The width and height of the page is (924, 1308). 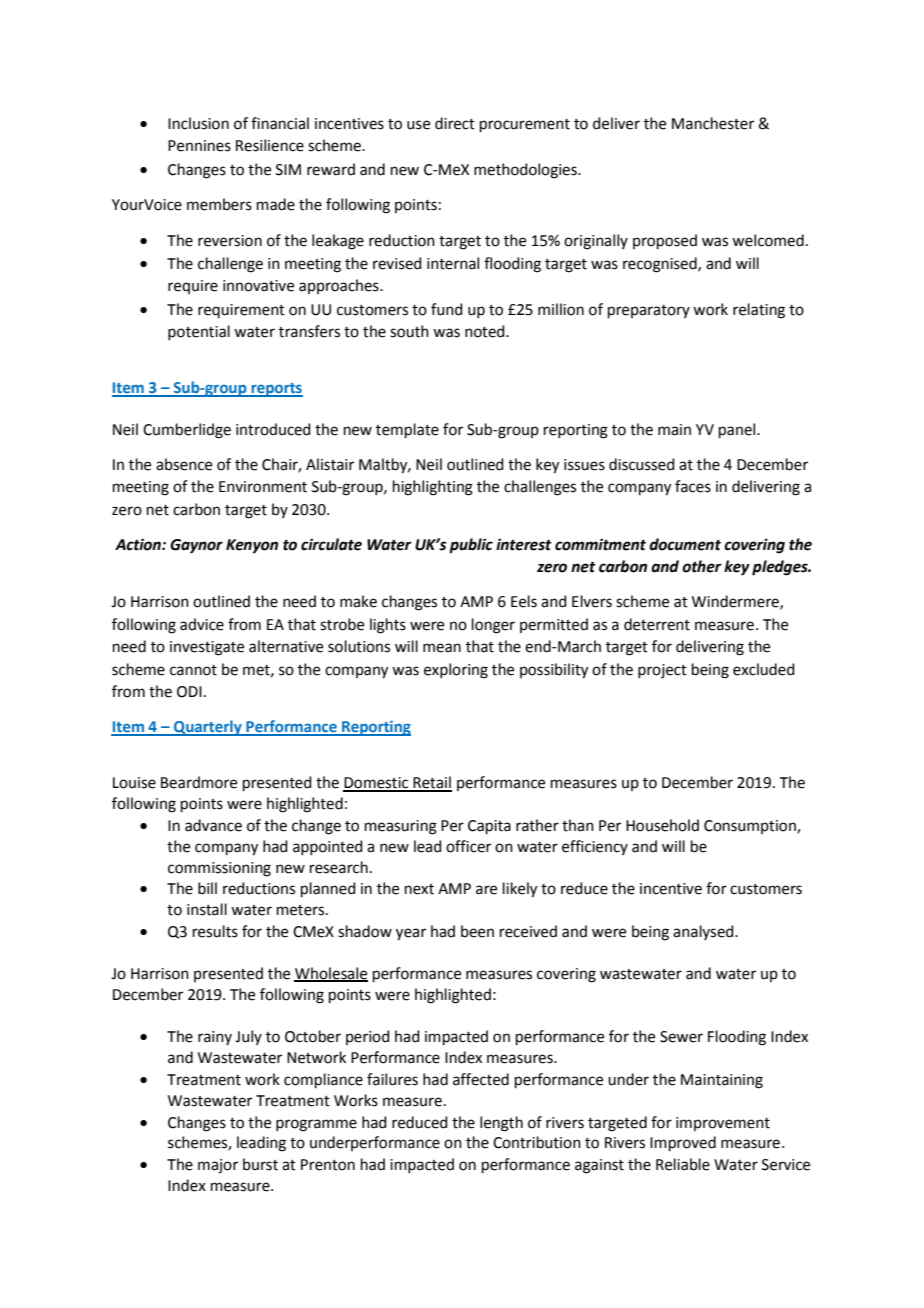 What do you see at coordinates (218, 1166) in the page?
I see `major` at bounding box center [218, 1166].
